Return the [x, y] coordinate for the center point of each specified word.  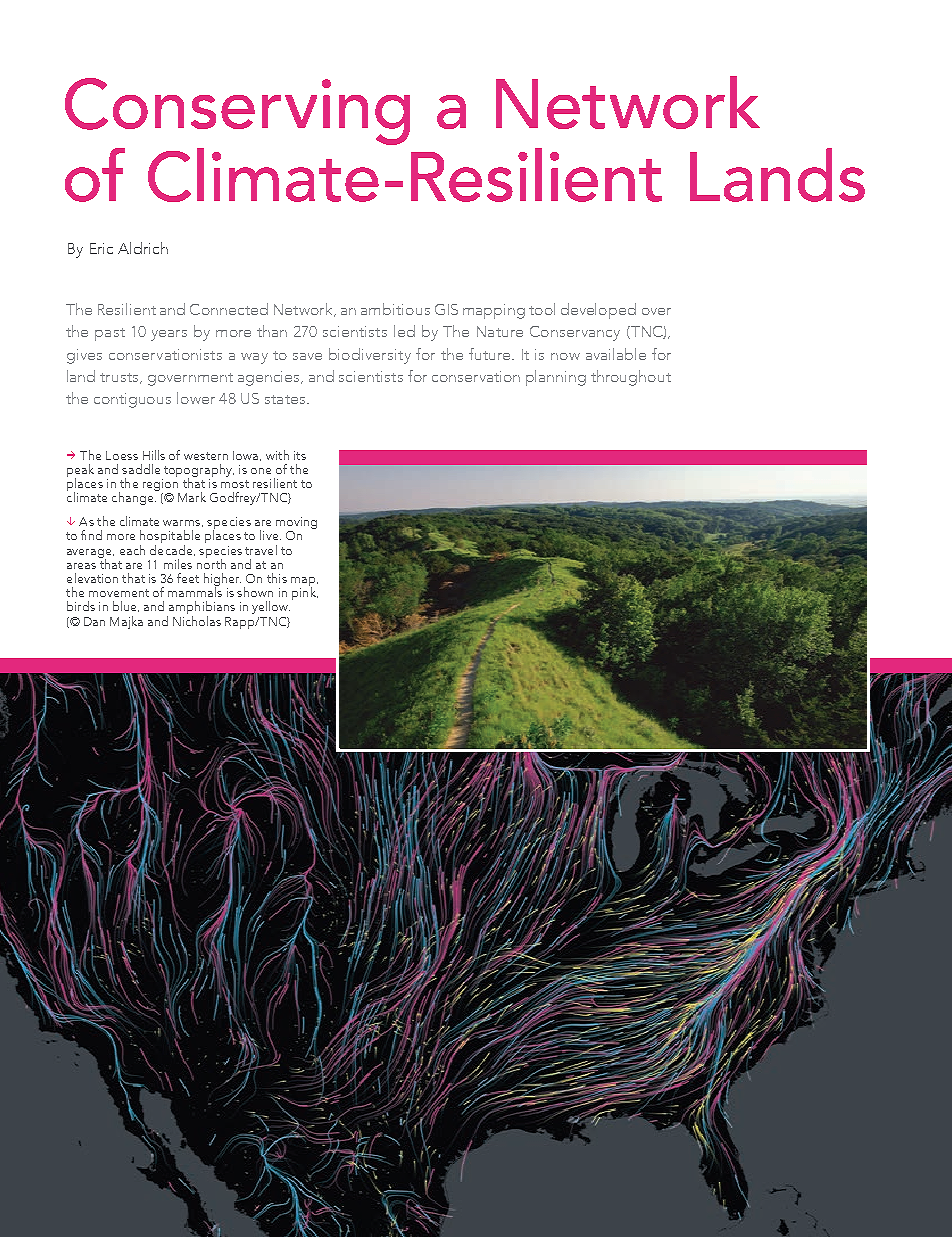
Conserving [237, 111]
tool [542, 309]
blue [126, 606]
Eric [101, 248]
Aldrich [143, 248]
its [300, 455]
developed [598, 311]
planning [556, 378]
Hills [154, 455]
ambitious [395, 309]
